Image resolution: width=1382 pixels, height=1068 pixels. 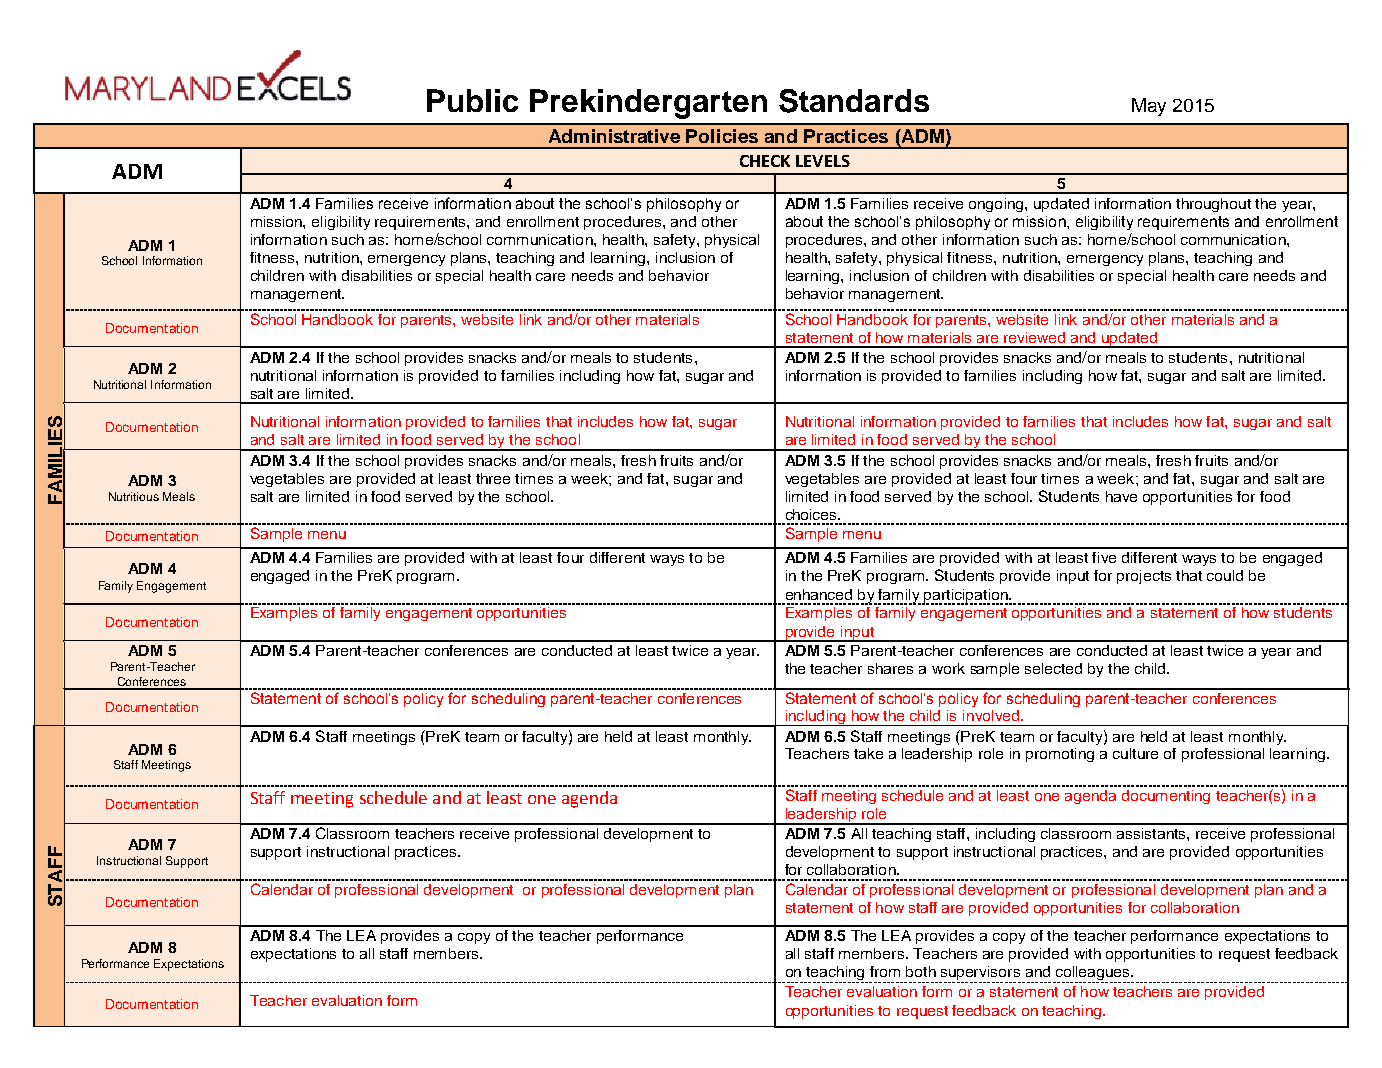 I want to click on Policies, so click(x=722, y=136).
